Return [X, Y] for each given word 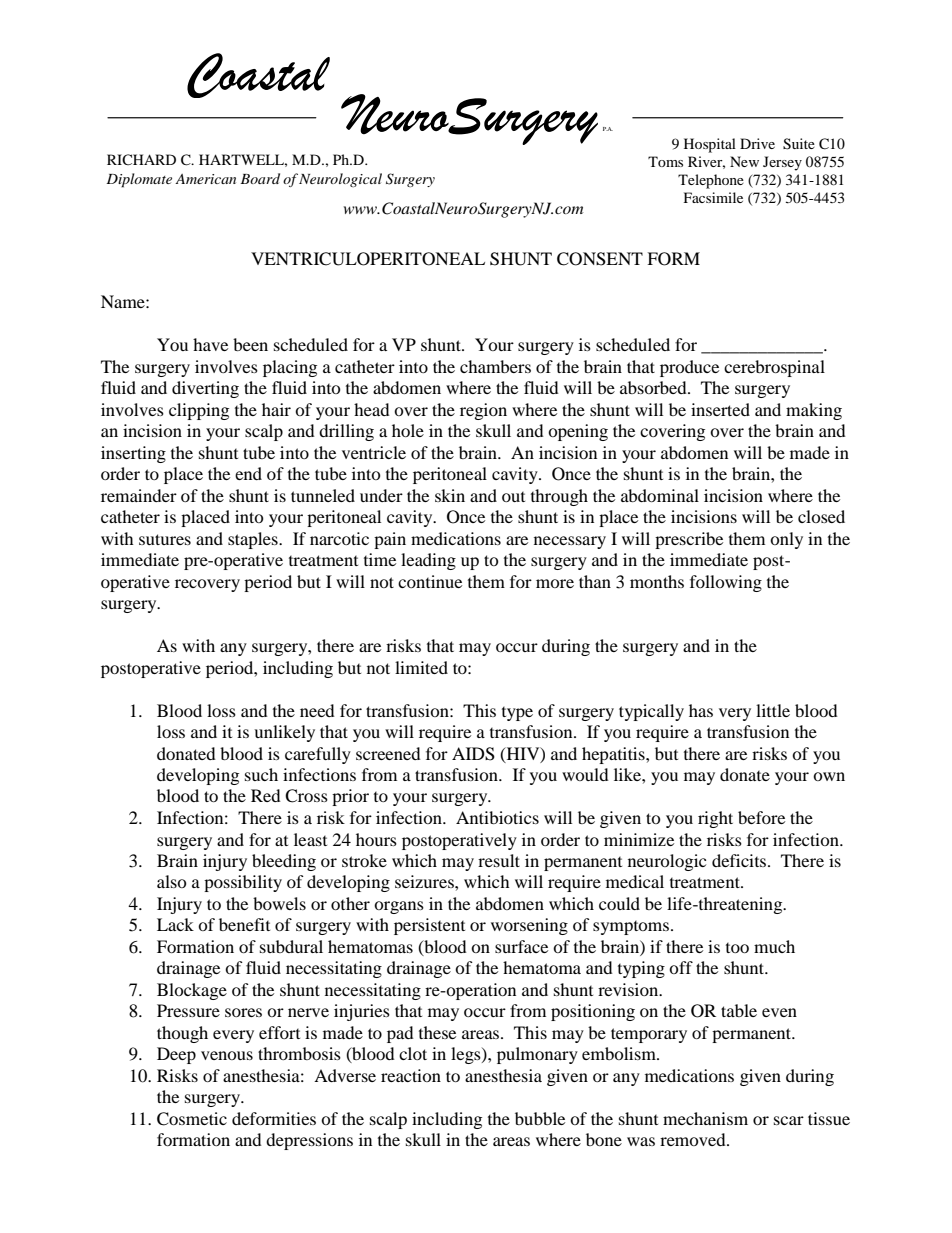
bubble [540, 1118]
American [205, 179]
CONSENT [600, 259]
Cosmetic [192, 1119]
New [744, 161]
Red [266, 795]
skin [450, 495]
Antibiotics [497, 817]
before [761, 817]
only [786, 540]
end [248, 473]
